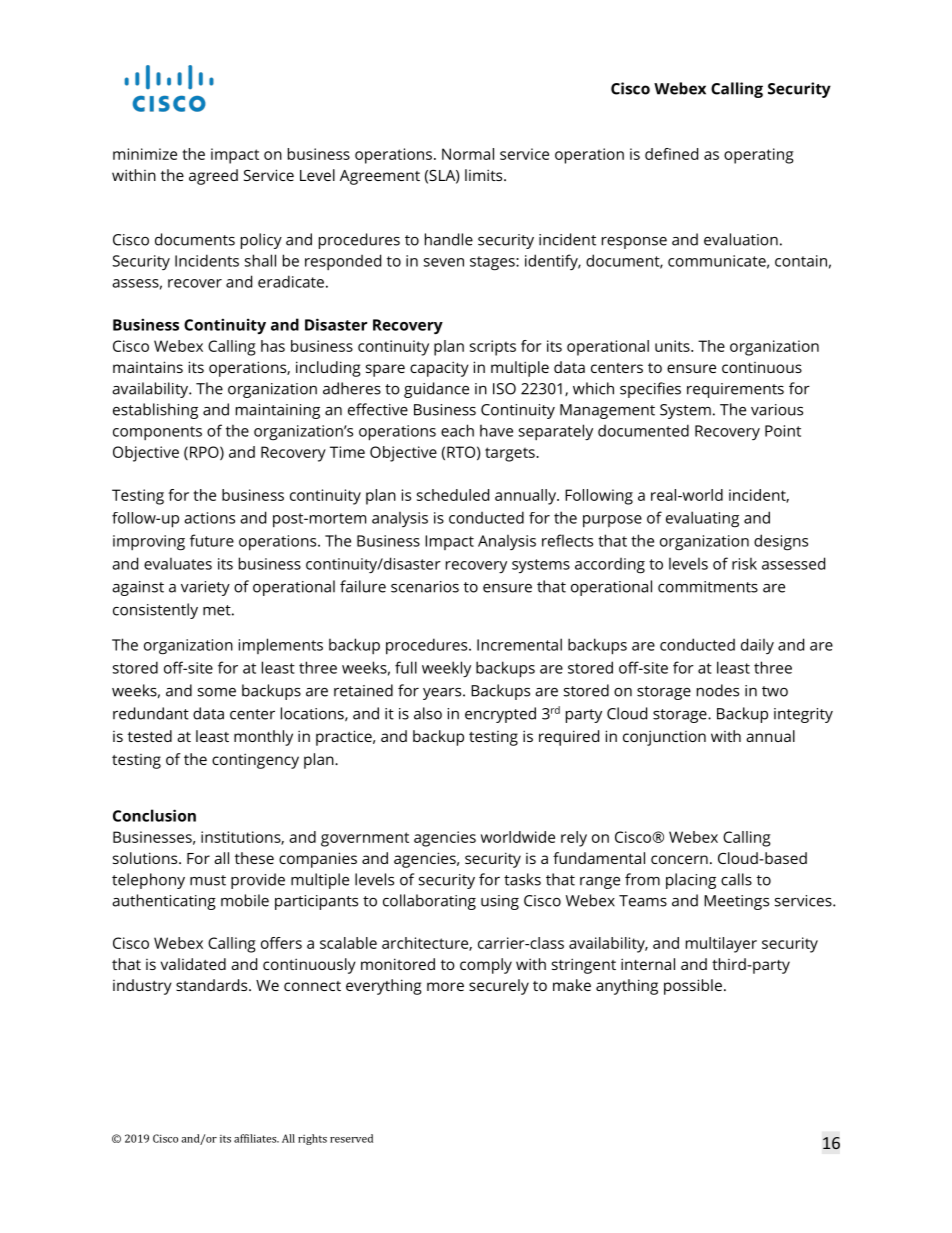  What do you see at coordinates (213, 177) in the page?
I see `agreed` at bounding box center [213, 177].
